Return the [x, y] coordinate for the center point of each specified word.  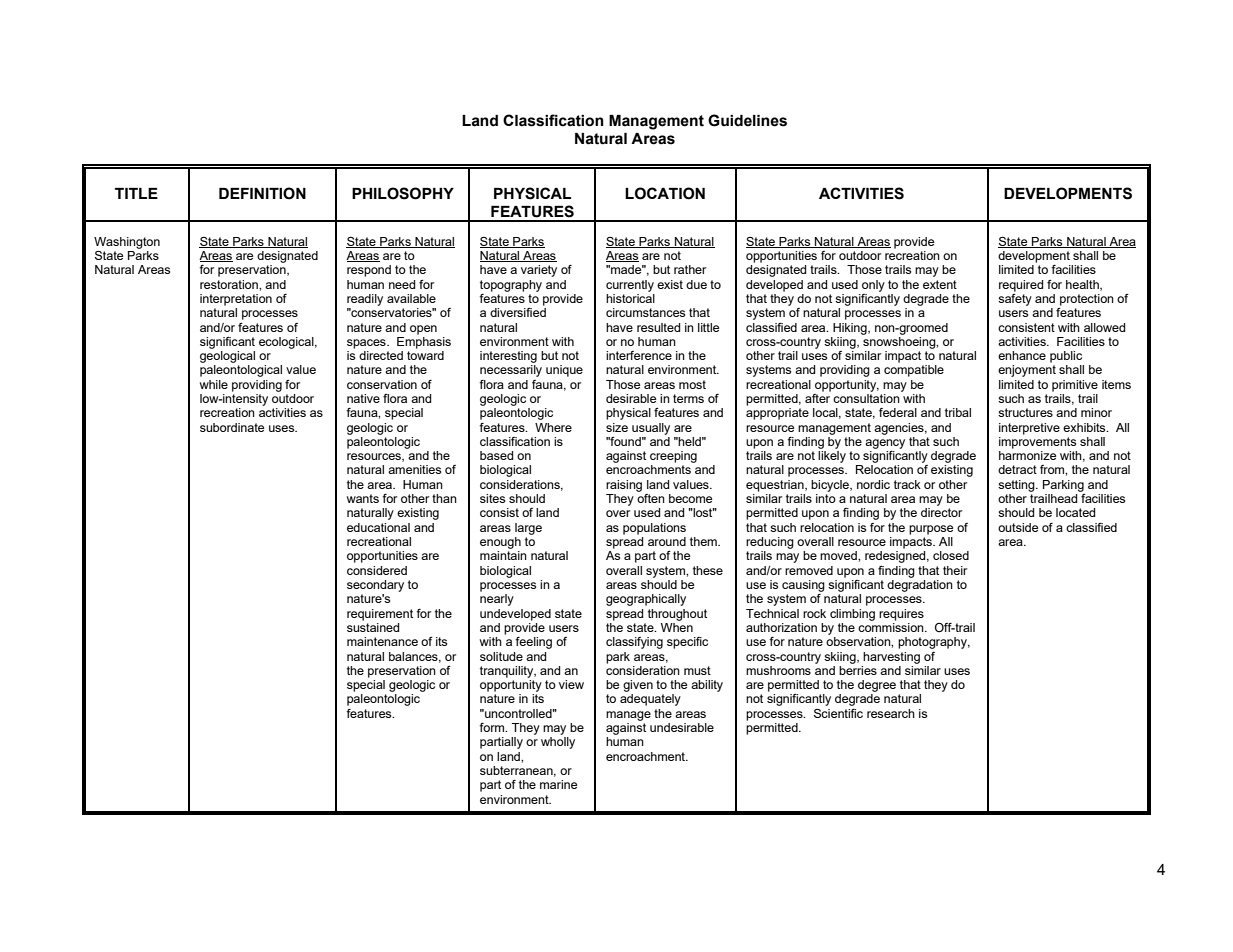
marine [558, 784]
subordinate [232, 427]
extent [940, 284]
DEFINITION [262, 193]
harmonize [1027, 455]
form [493, 727]
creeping [673, 457]
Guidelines [747, 120]
